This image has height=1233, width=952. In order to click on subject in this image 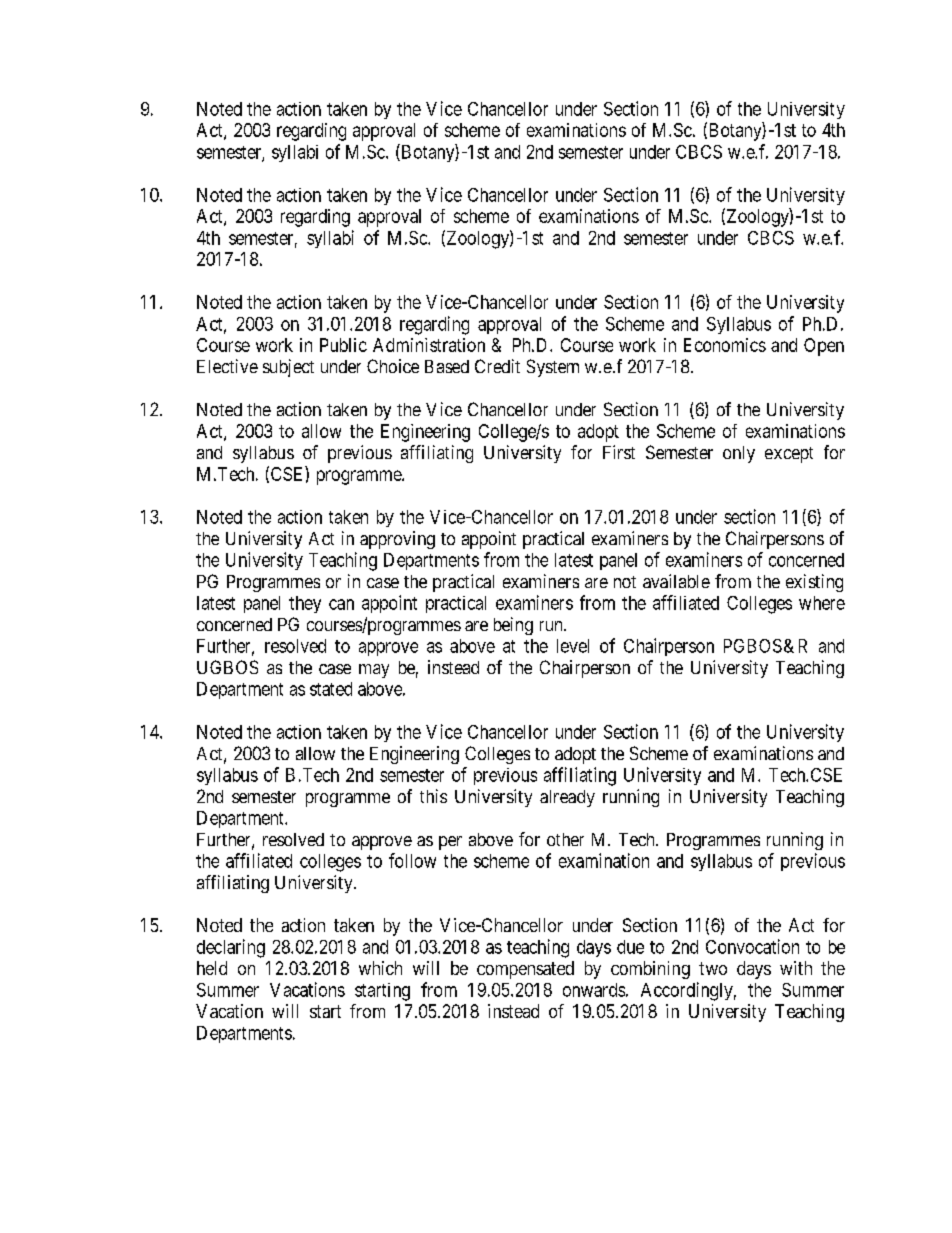, I will do `click(288, 368)`.
